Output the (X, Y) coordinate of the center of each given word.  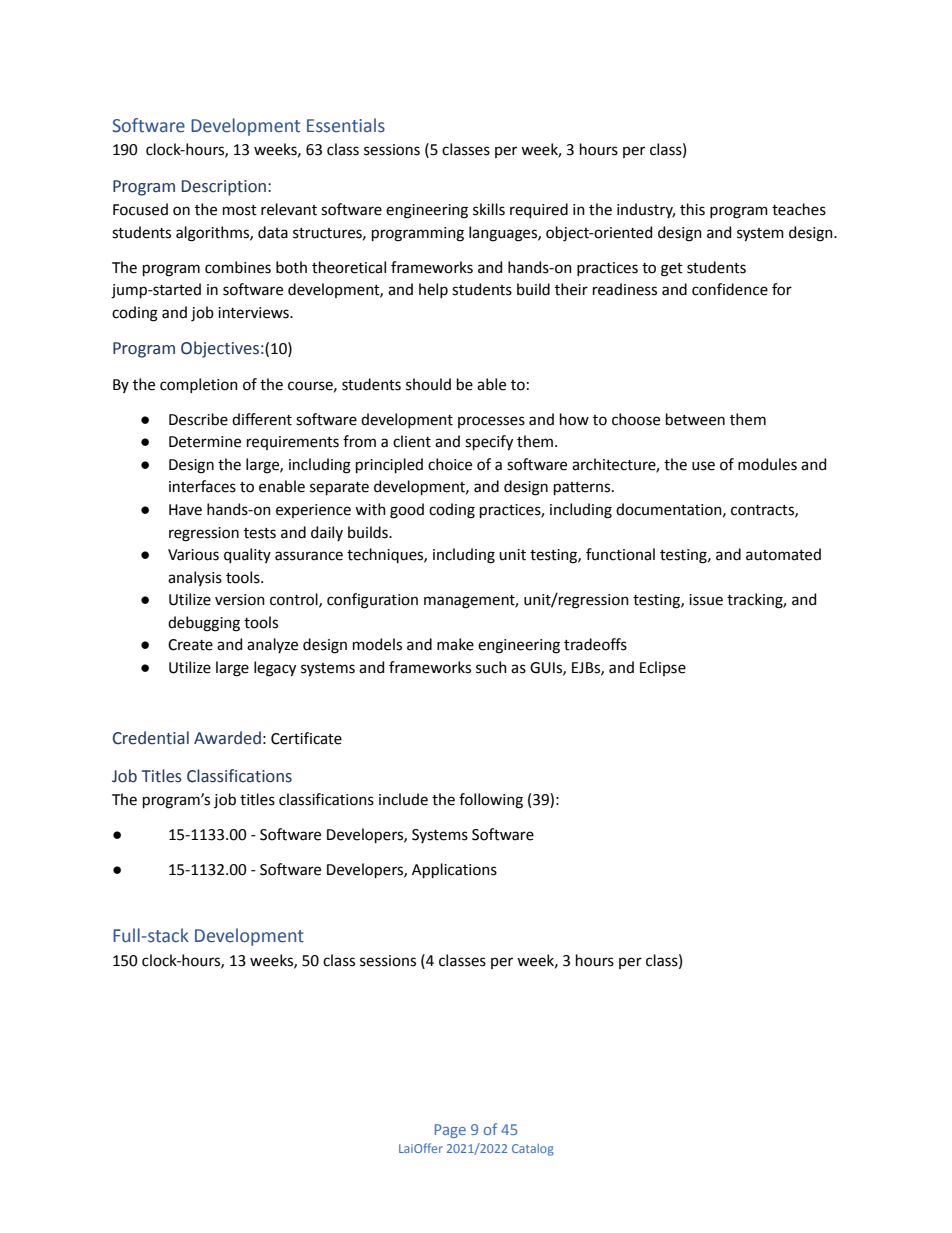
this (692, 209)
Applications (454, 870)
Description (224, 188)
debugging (204, 624)
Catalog (533, 1150)
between (695, 419)
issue (706, 600)
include (403, 799)
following (491, 801)
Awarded (227, 738)
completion (199, 385)
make (455, 644)
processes (491, 422)
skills (489, 209)
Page (450, 1131)
